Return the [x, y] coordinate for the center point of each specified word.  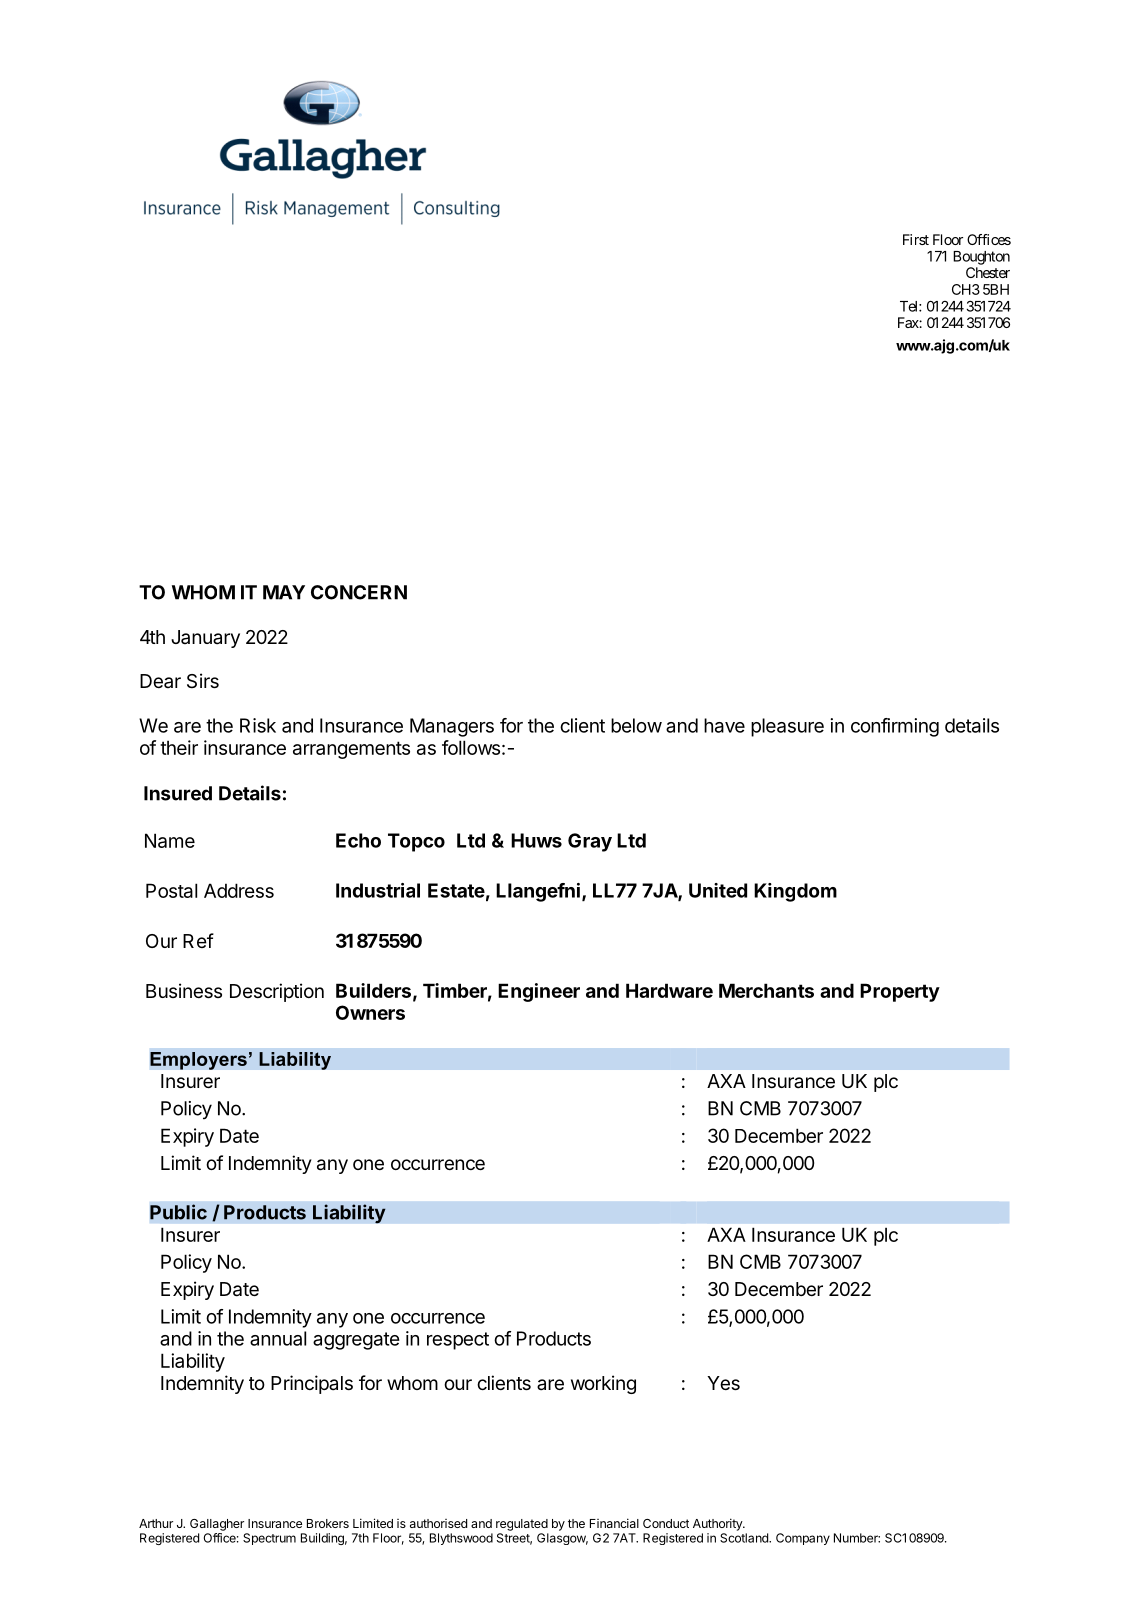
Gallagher [217, 1525]
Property [900, 992]
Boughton [981, 258]
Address [239, 890]
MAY [284, 592]
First [916, 239]
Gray [590, 842]
